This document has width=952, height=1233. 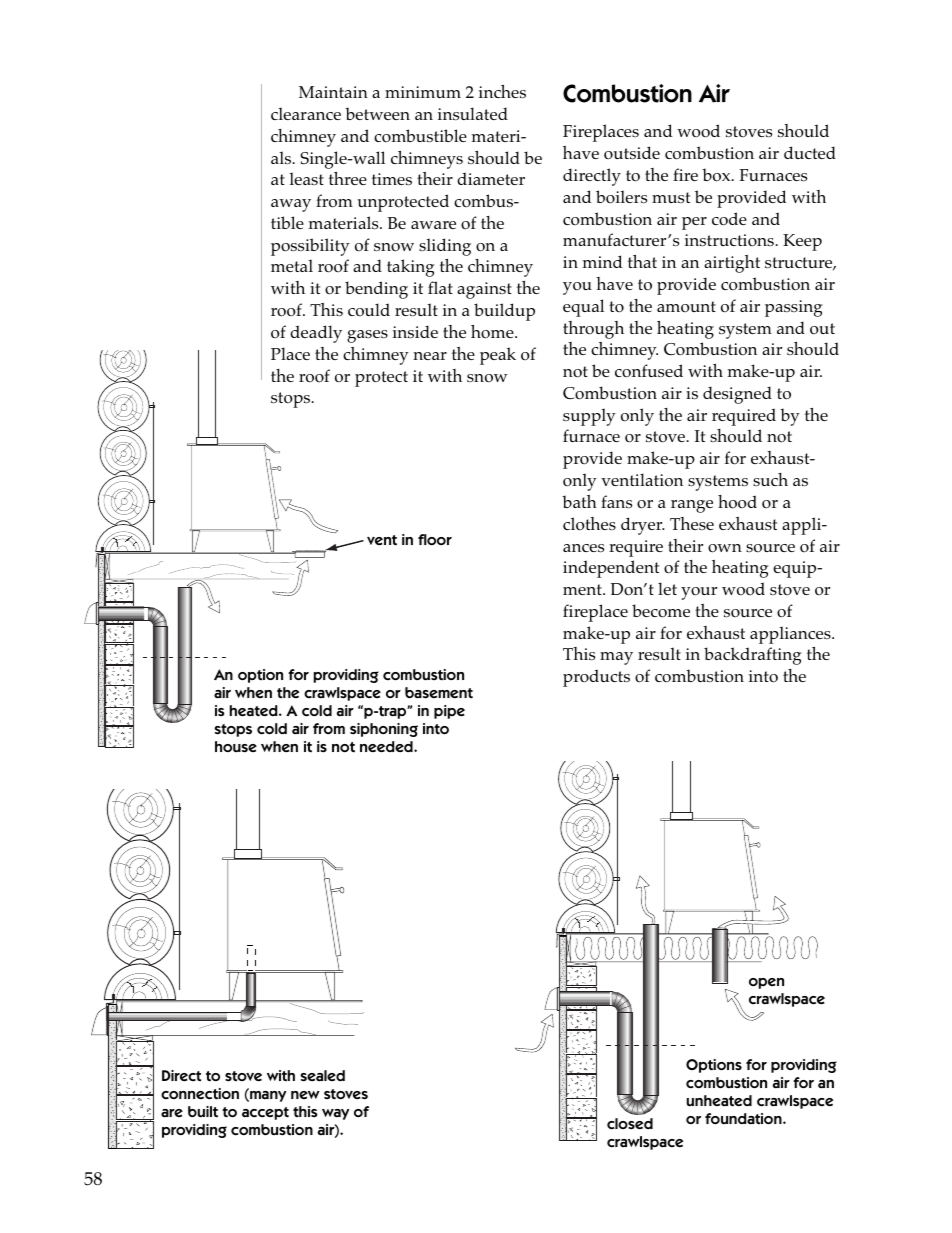 I want to click on box, so click(x=717, y=175).
